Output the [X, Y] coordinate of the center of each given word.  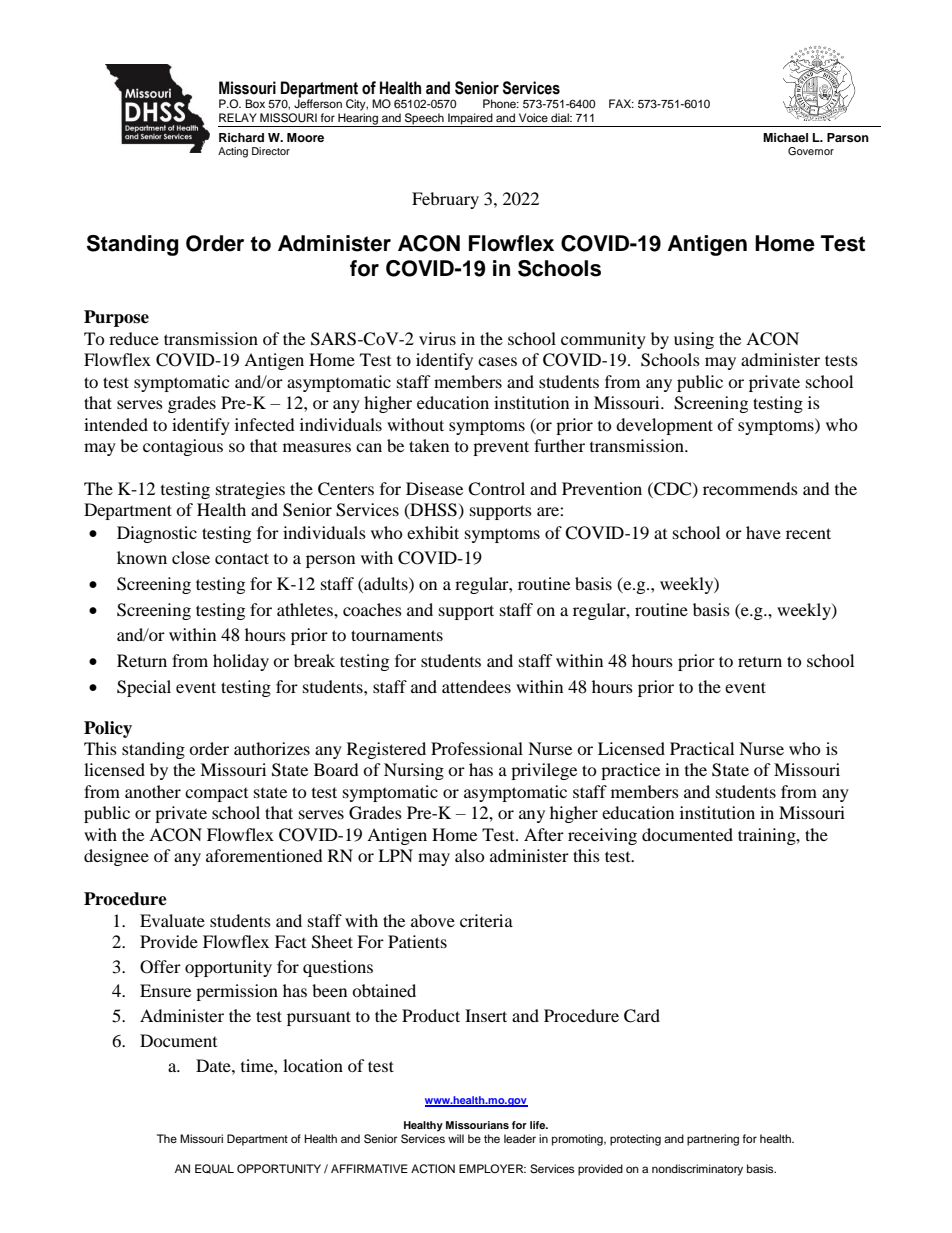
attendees [476, 686]
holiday [241, 662]
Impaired [470, 120]
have [763, 532]
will [456, 1138]
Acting [233, 152]
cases [497, 361]
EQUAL [214, 1169]
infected [265, 424]
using [694, 340]
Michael [785, 137]
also [470, 855]
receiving [602, 836]
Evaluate [172, 920]
